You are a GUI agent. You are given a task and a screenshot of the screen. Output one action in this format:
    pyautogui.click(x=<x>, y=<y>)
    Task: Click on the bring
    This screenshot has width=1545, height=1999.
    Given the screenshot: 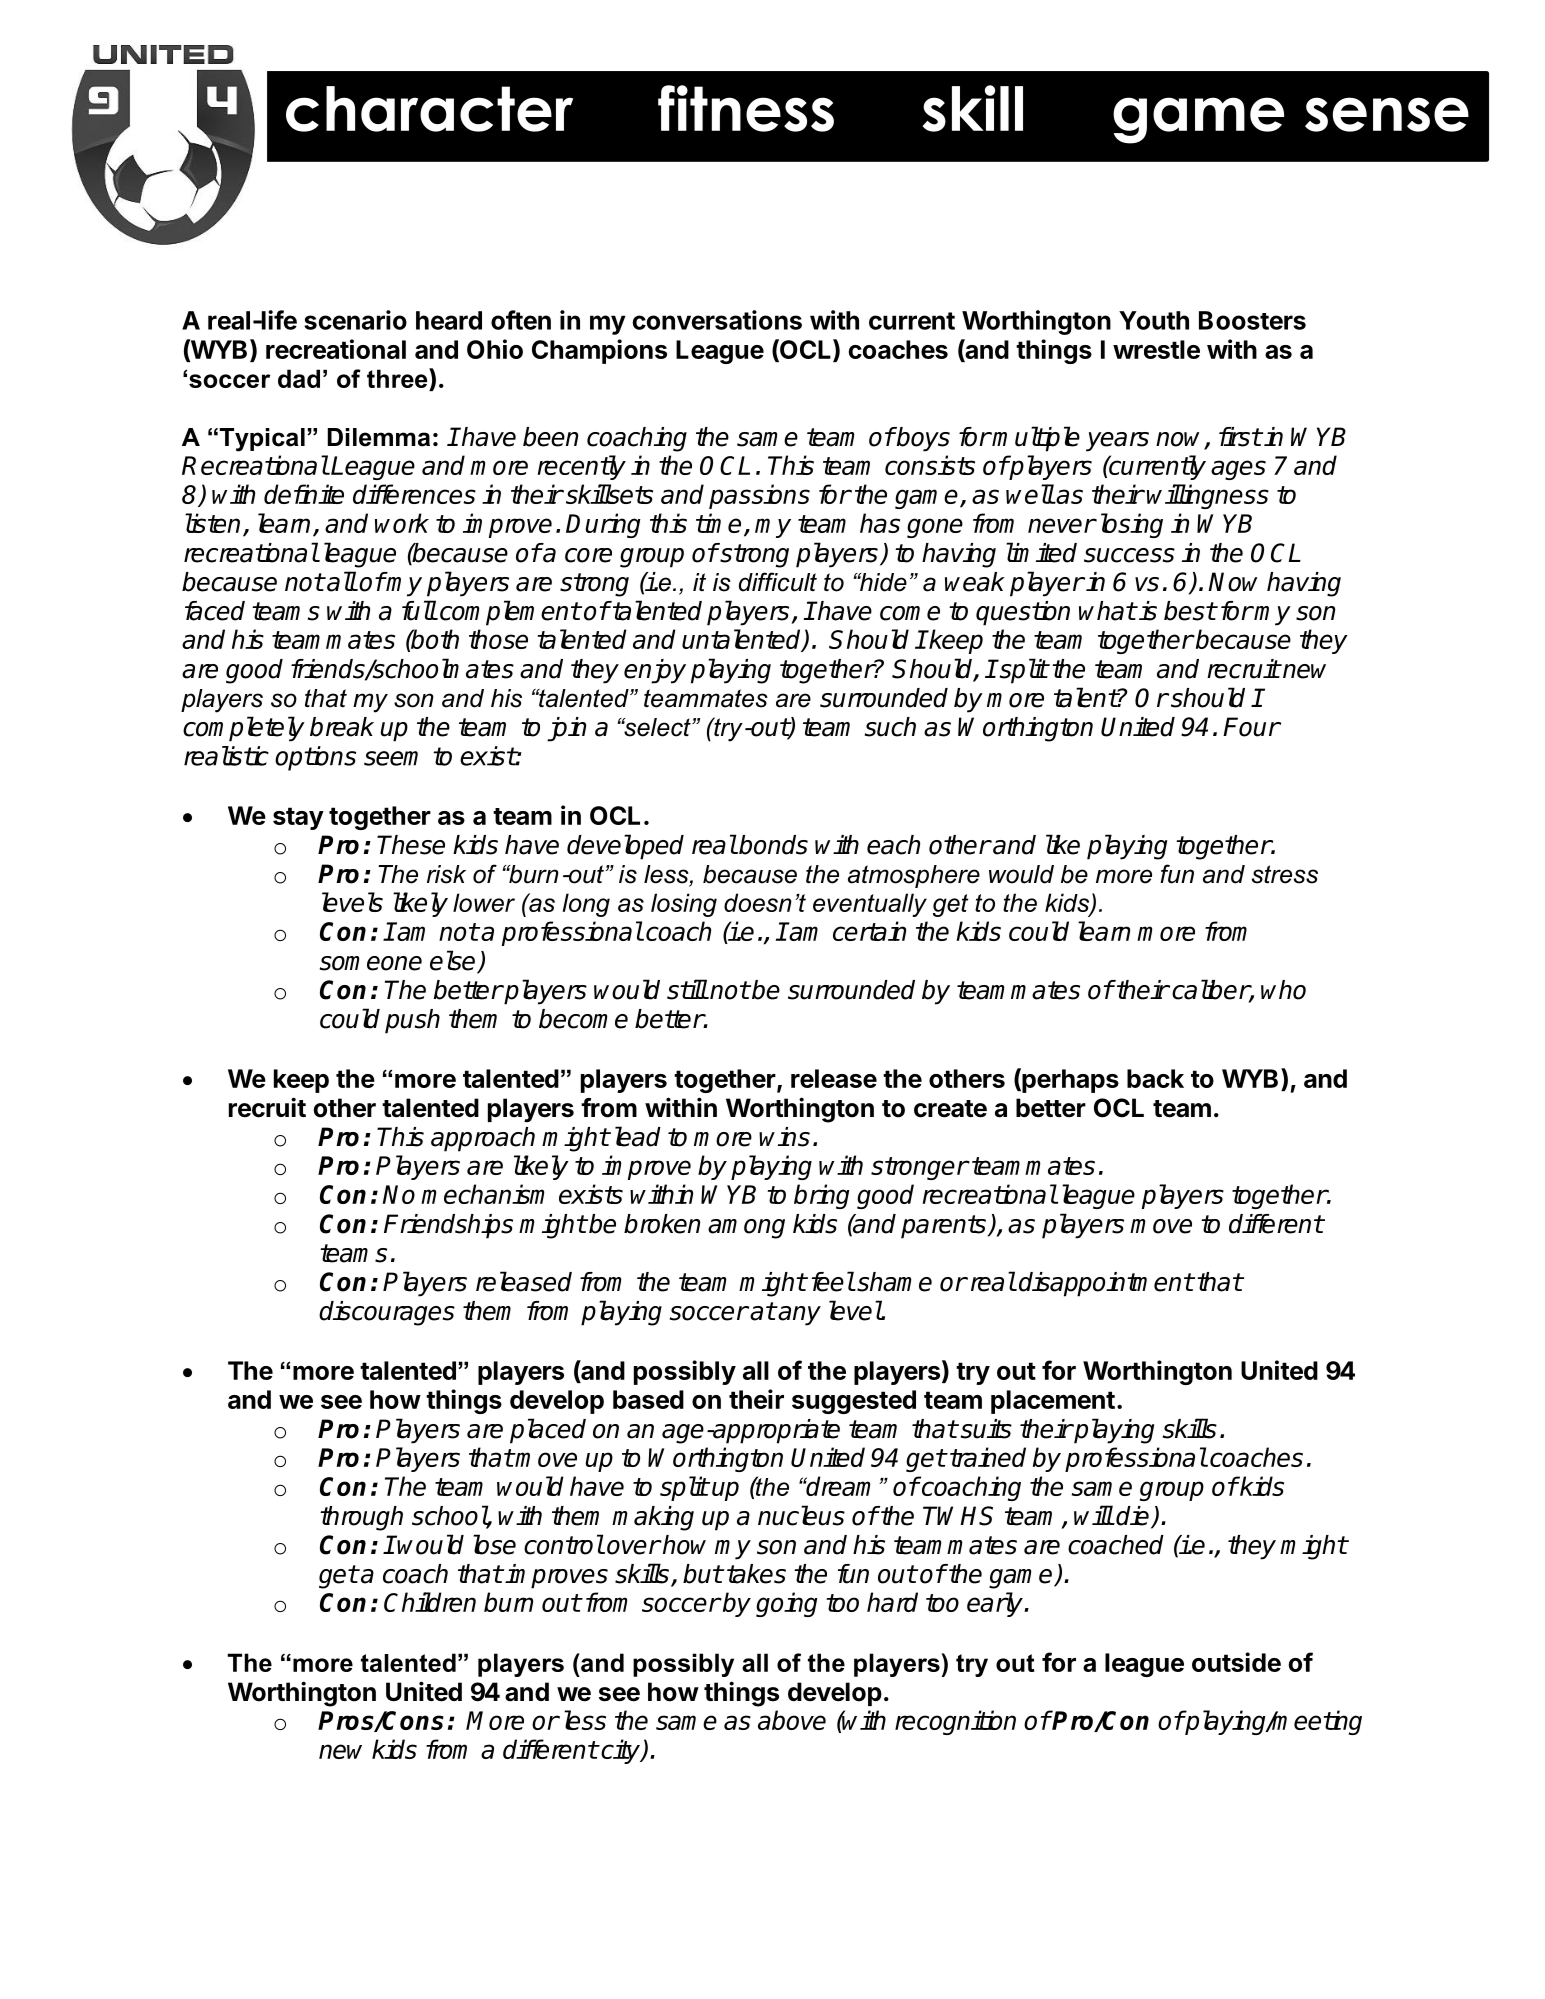 What is the action you would take?
    pyautogui.click(x=822, y=1196)
